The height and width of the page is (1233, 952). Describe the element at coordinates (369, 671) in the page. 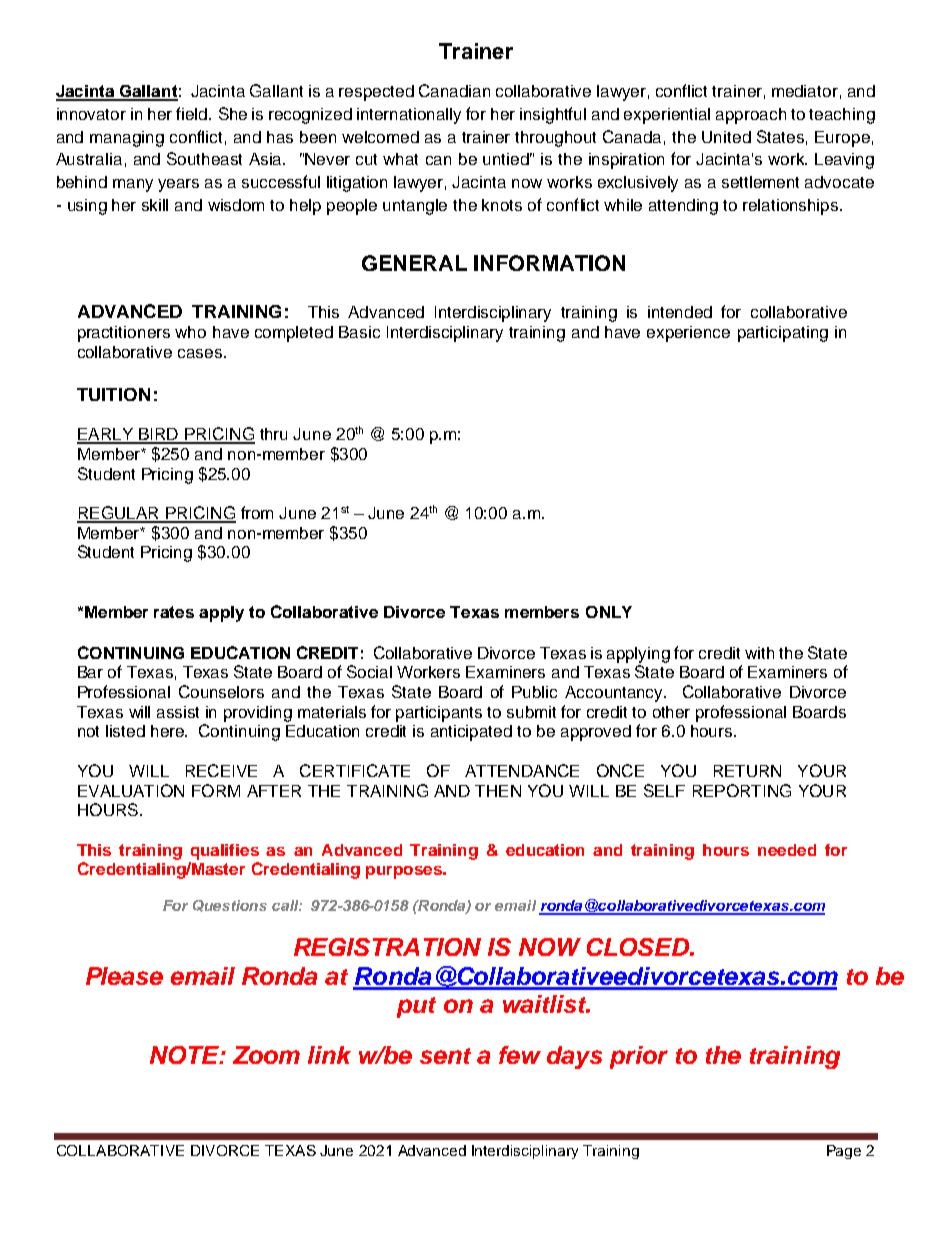

I see `Social` at that location.
